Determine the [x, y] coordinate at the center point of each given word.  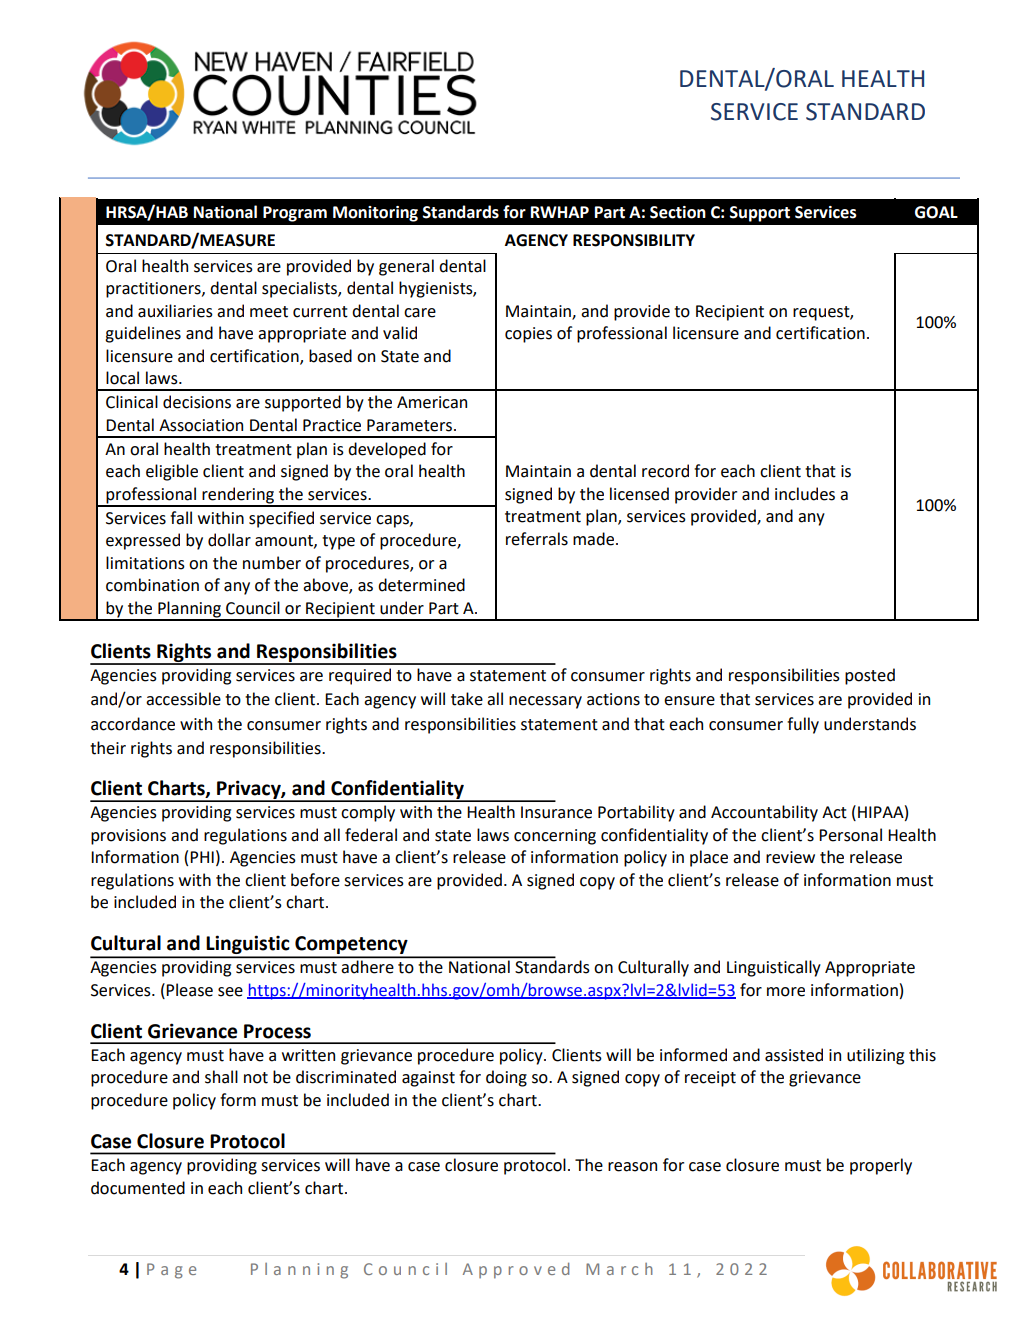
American [432, 402]
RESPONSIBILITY [634, 240]
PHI [202, 857]
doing [506, 1078]
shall [221, 1077]
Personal [850, 835]
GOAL [936, 212]
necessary [545, 702]
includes [805, 494]
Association [201, 425]
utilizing [875, 1056]
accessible [183, 699]
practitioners [154, 290]
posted [870, 676]
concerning [555, 837]
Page [171, 1271]
